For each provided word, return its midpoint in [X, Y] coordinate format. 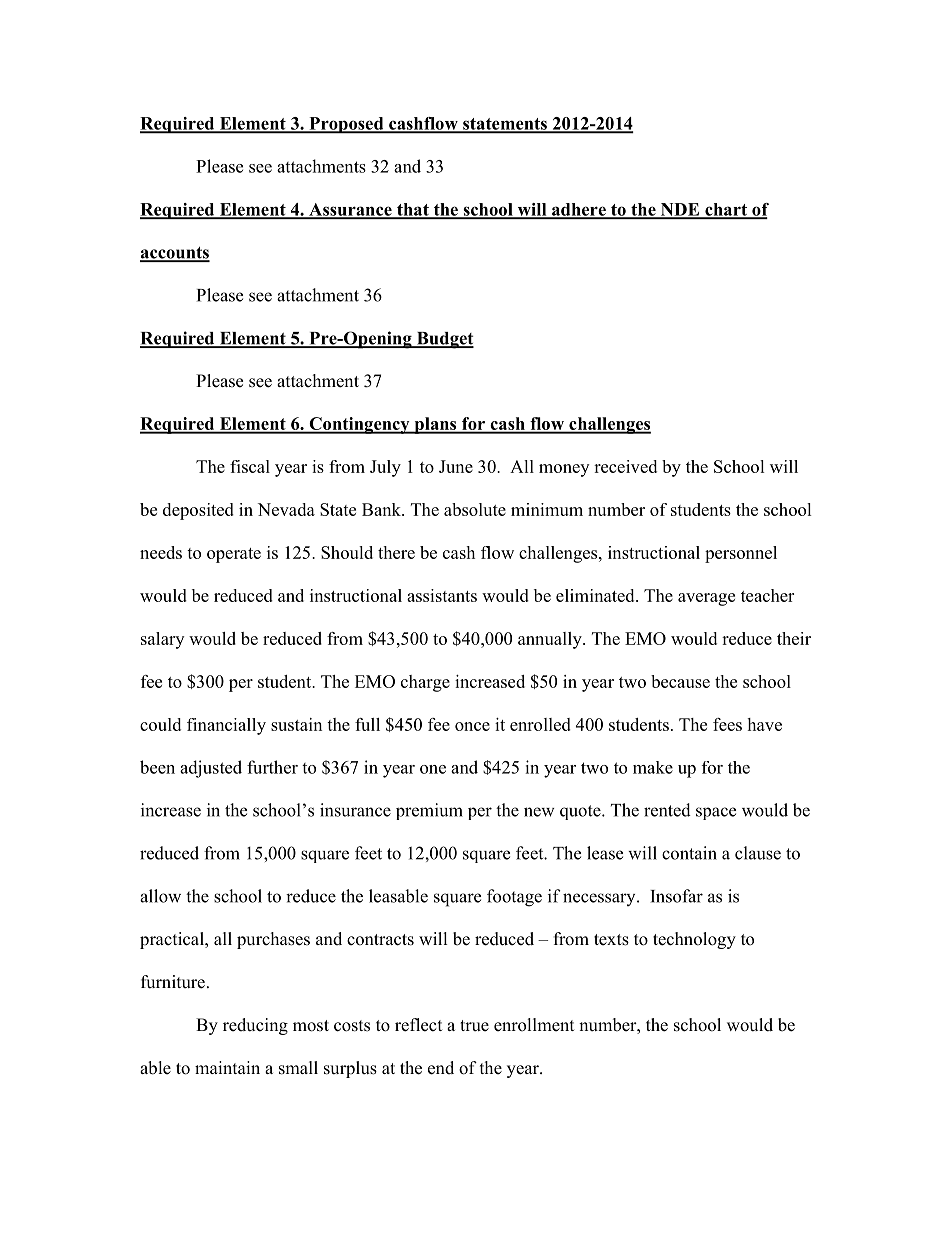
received [625, 466]
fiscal [250, 466]
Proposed [346, 125]
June [456, 466]
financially [226, 726]
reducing [255, 1026]
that [413, 210]
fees [727, 724]
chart [726, 210]
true [474, 1026]
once [472, 726]
